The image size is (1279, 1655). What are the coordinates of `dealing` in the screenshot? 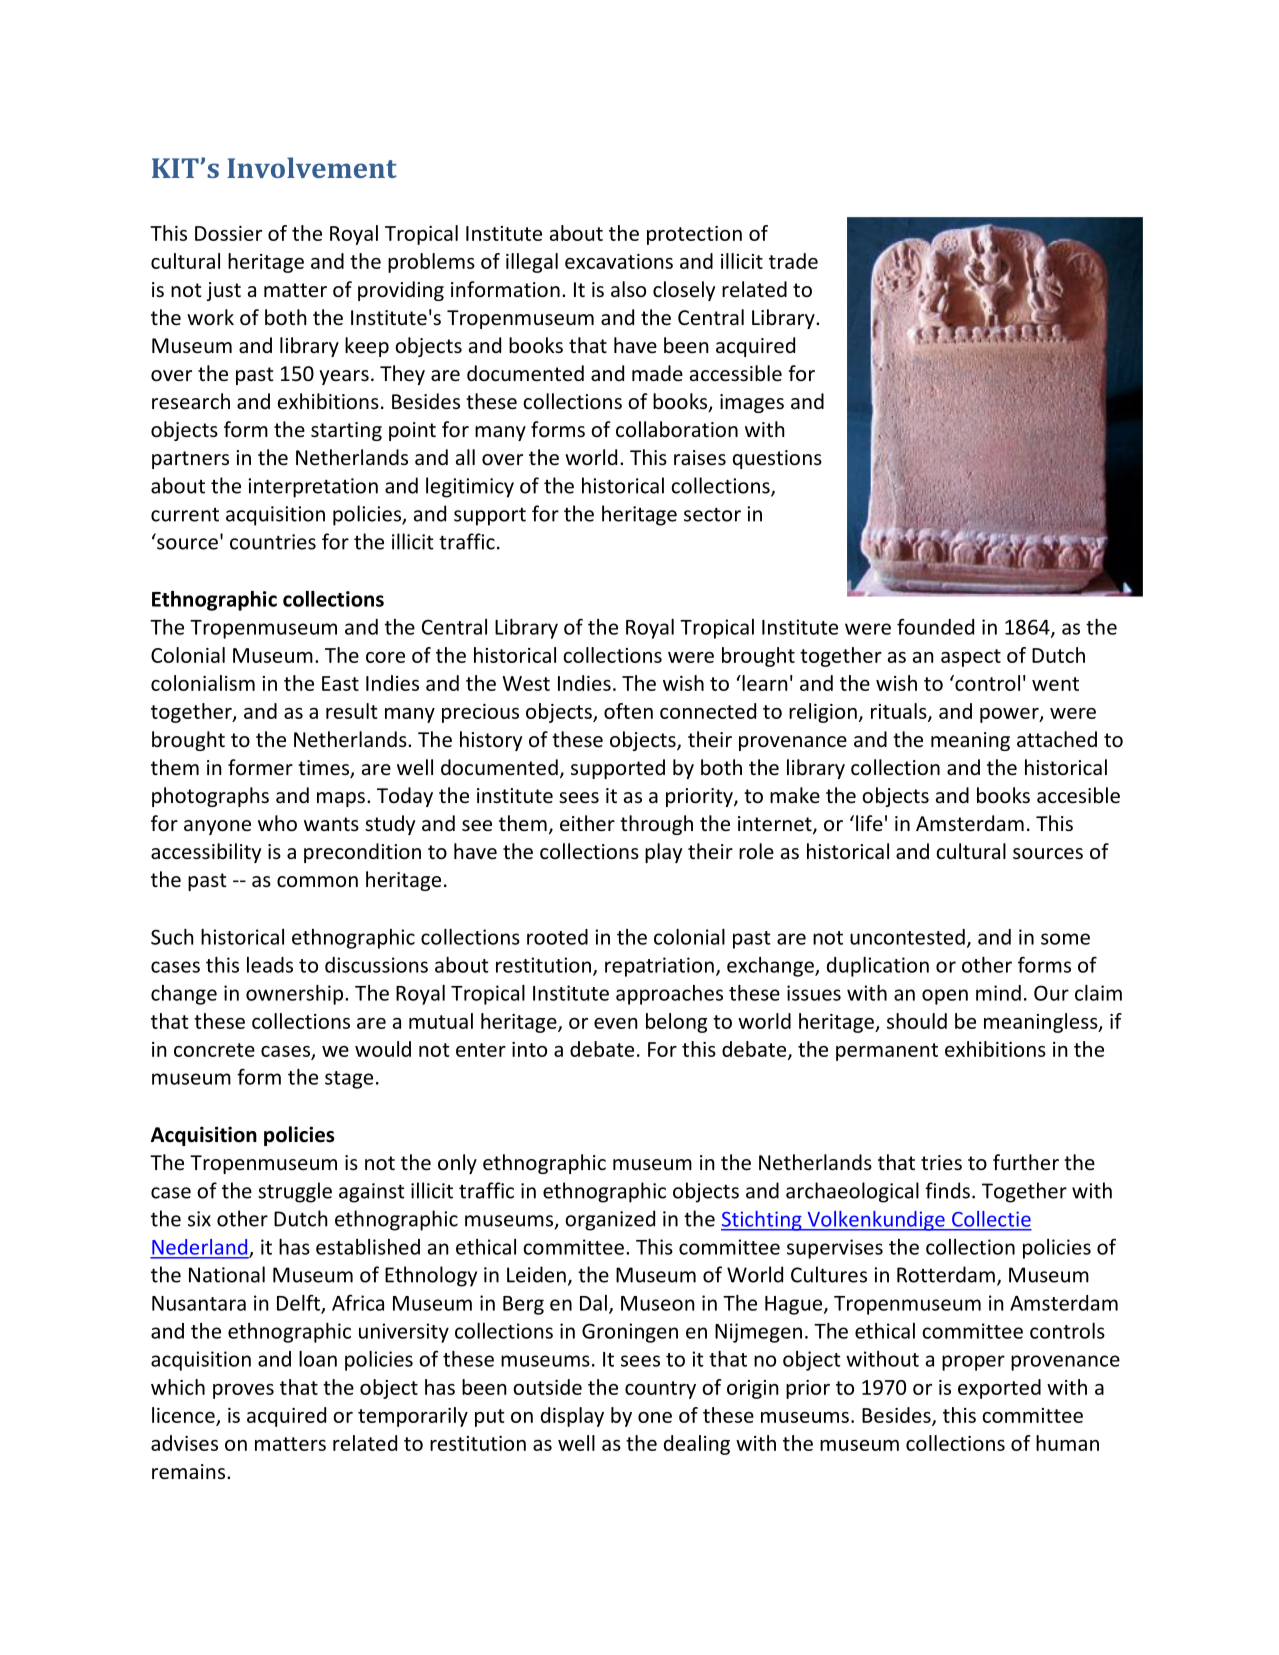 It's located at (697, 1445).
